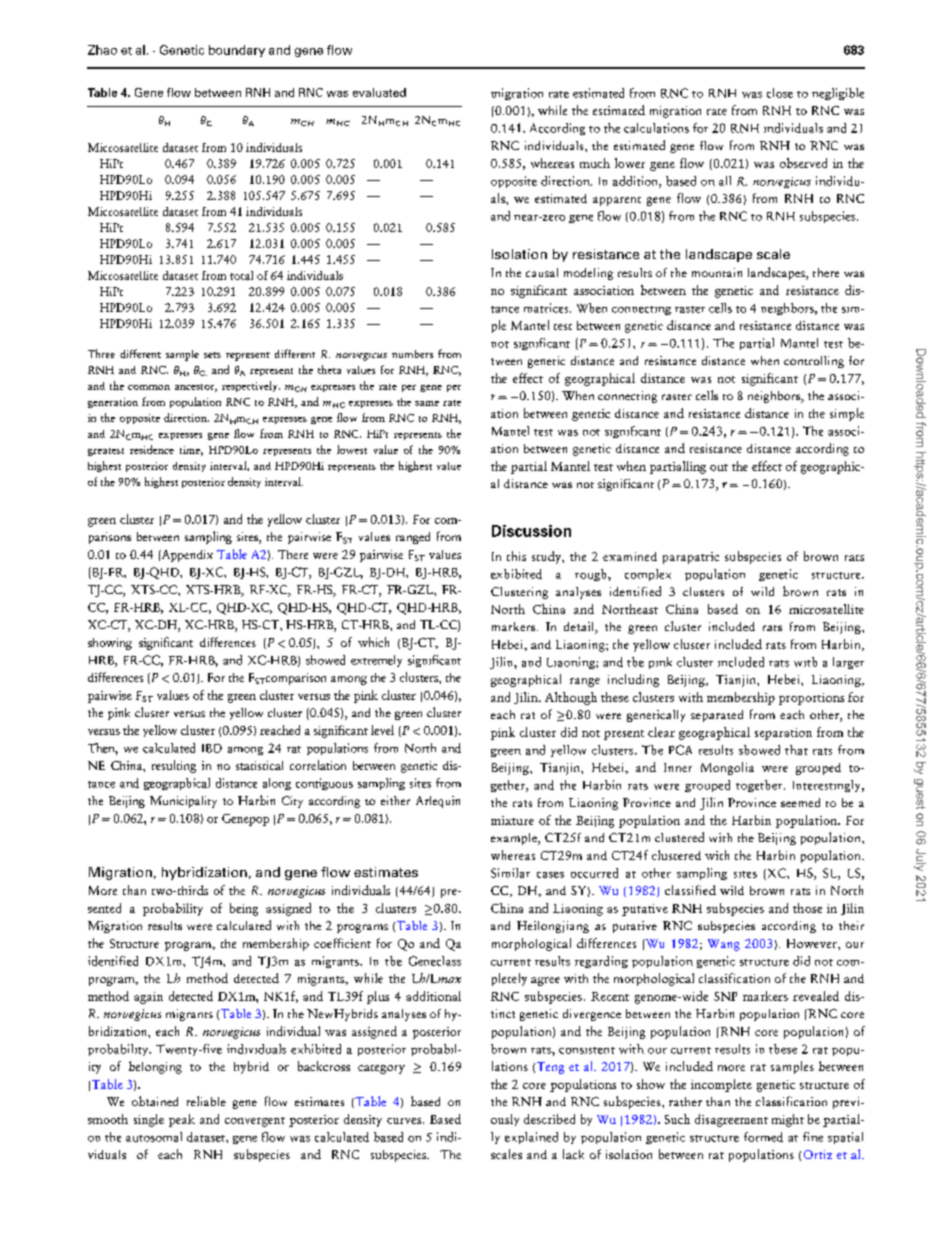 Image resolution: width=952 pixels, height=1251 pixels. Describe the element at coordinates (182, 1120) in the document. I see `peak` at that location.
